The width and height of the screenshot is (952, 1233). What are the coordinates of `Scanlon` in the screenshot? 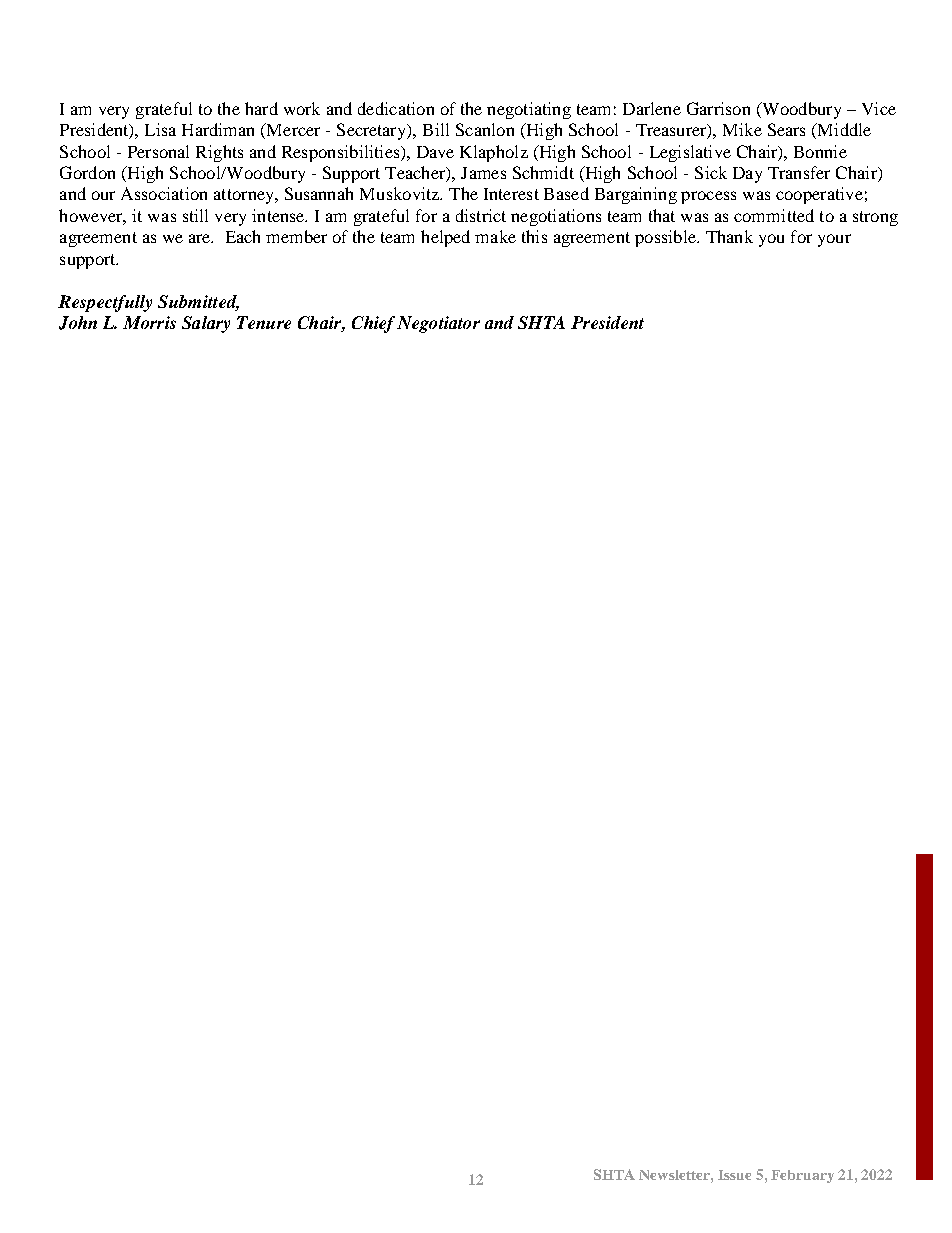 It's located at (485, 129).
